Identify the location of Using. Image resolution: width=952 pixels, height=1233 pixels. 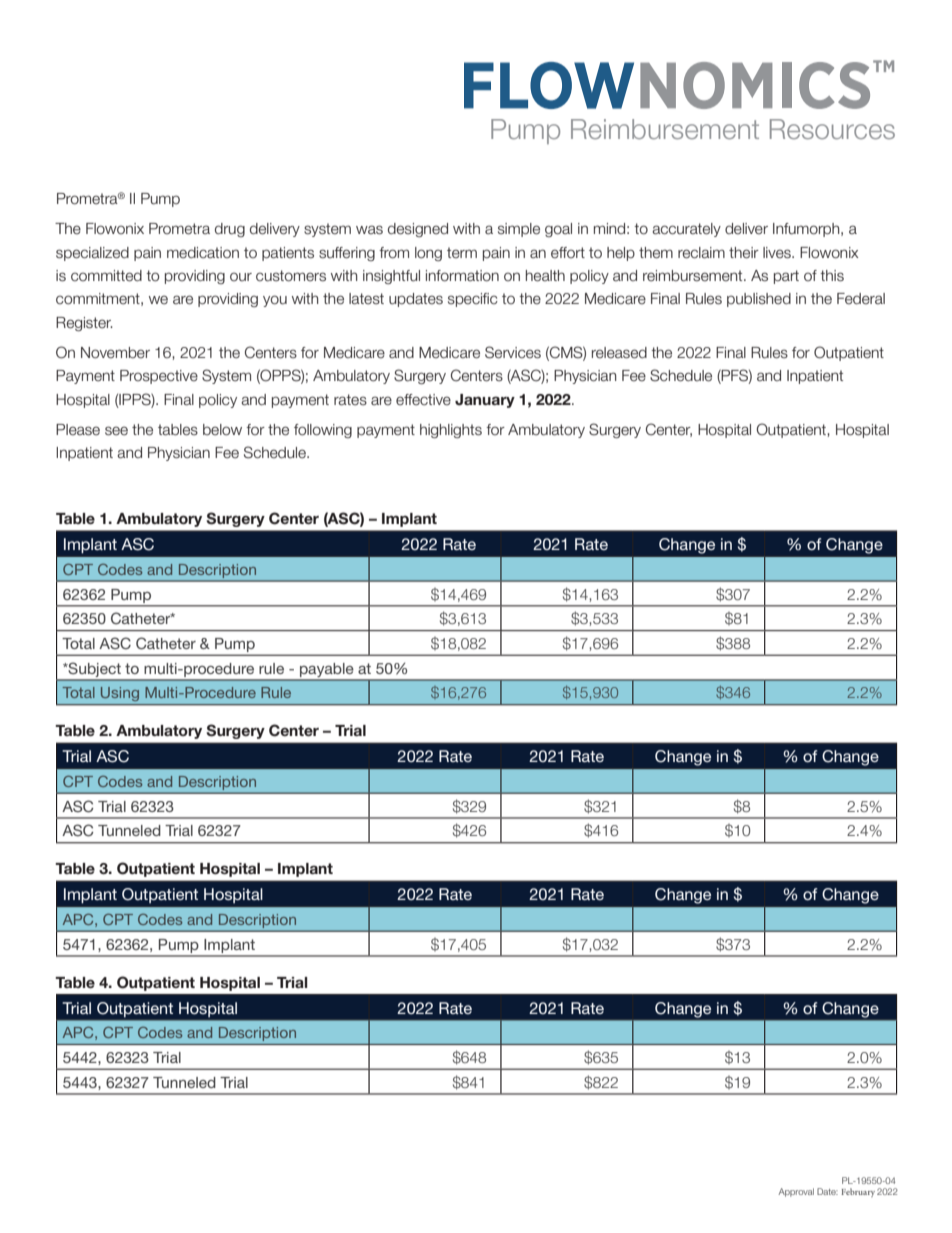
(120, 694).
